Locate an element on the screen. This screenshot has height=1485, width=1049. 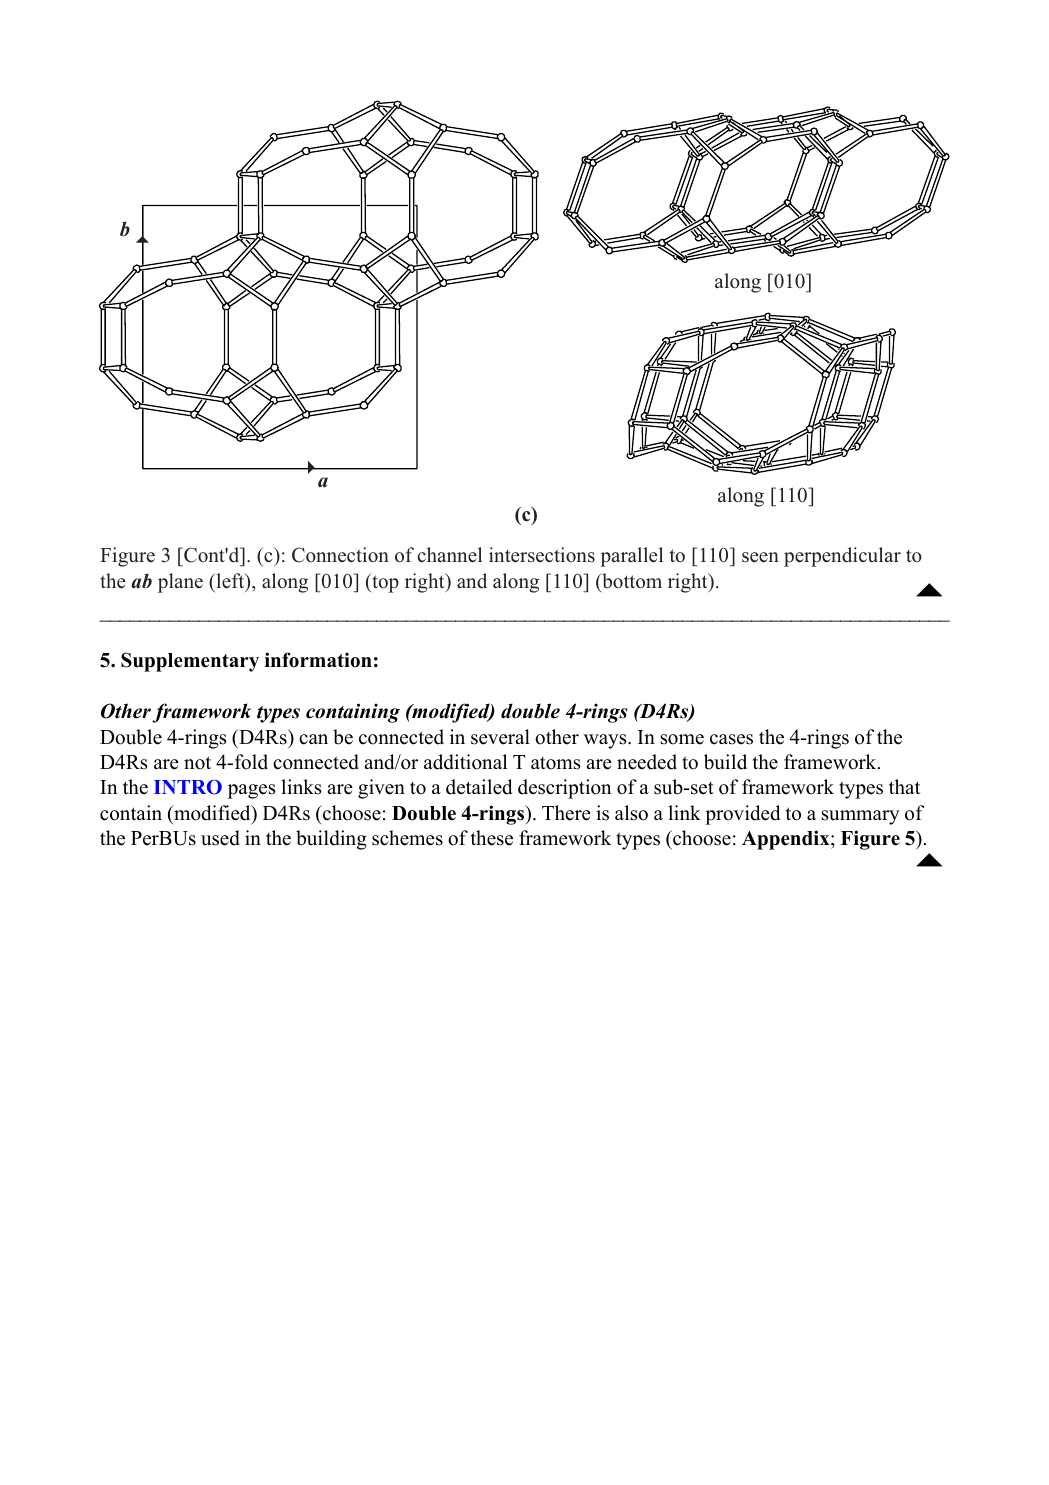
Supplementary is located at coordinates (190, 662).
